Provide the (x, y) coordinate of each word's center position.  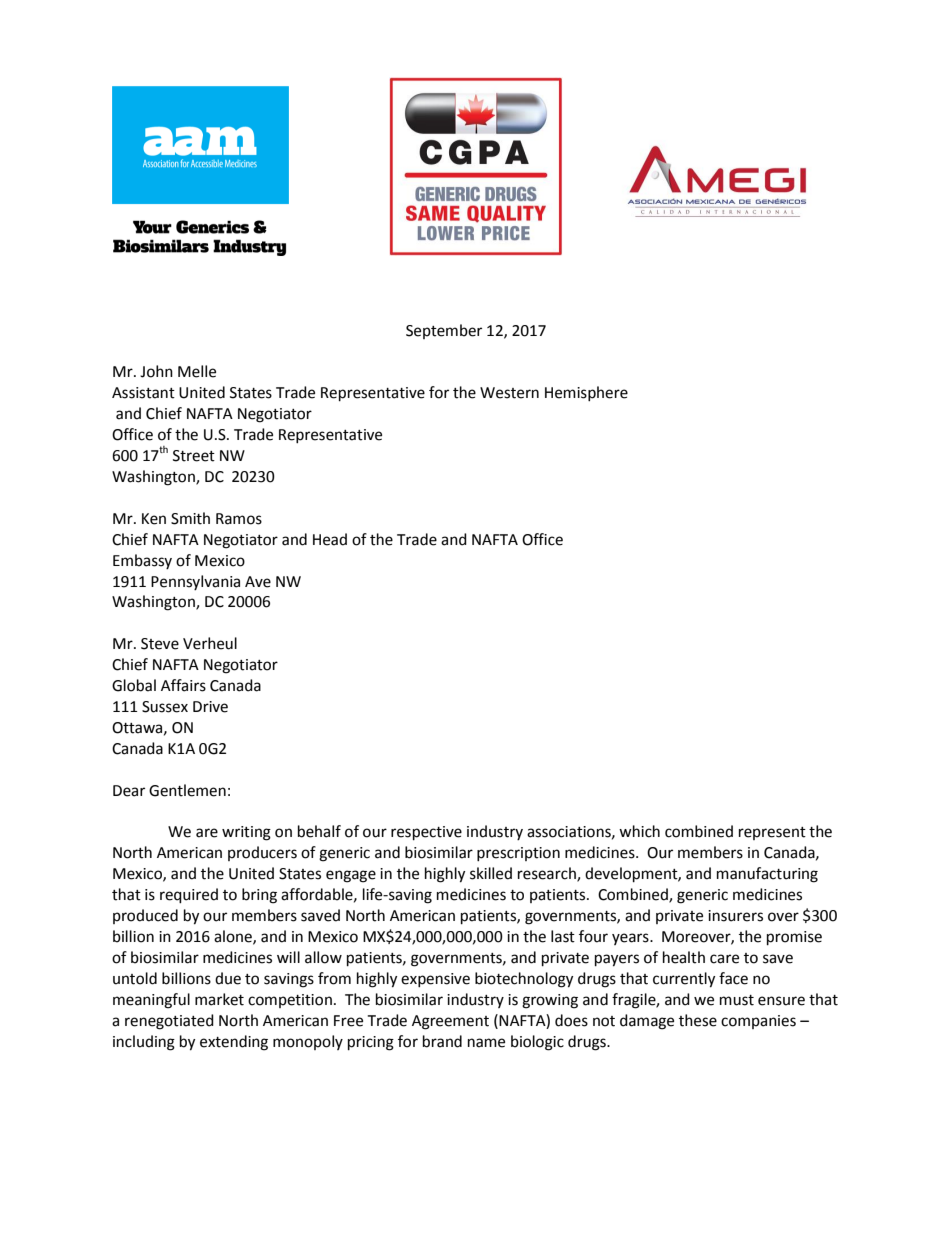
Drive (210, 707)
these (698, 1020)
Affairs (183, 685)
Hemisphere (586, 393)
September (444, 331)
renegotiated (169, 1022)
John (156, 371)
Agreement (450, 1022)
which (639, 831)
